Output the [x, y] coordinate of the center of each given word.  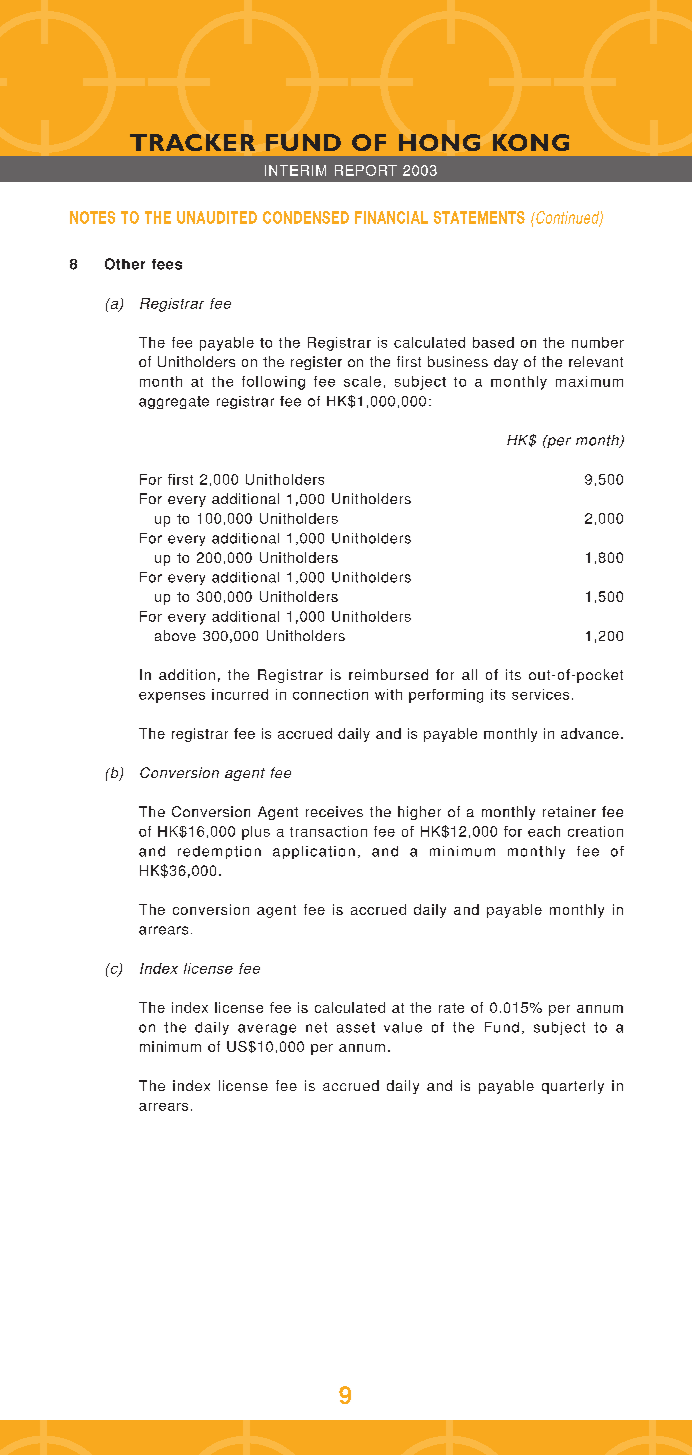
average [267, 1029]
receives [334, 811]
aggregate [174, 402]
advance [590, 733]
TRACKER [192, 142]
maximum [589, 381]
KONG [531, 142]
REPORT [366, 170]
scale [362, 381]
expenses [172, 697]
